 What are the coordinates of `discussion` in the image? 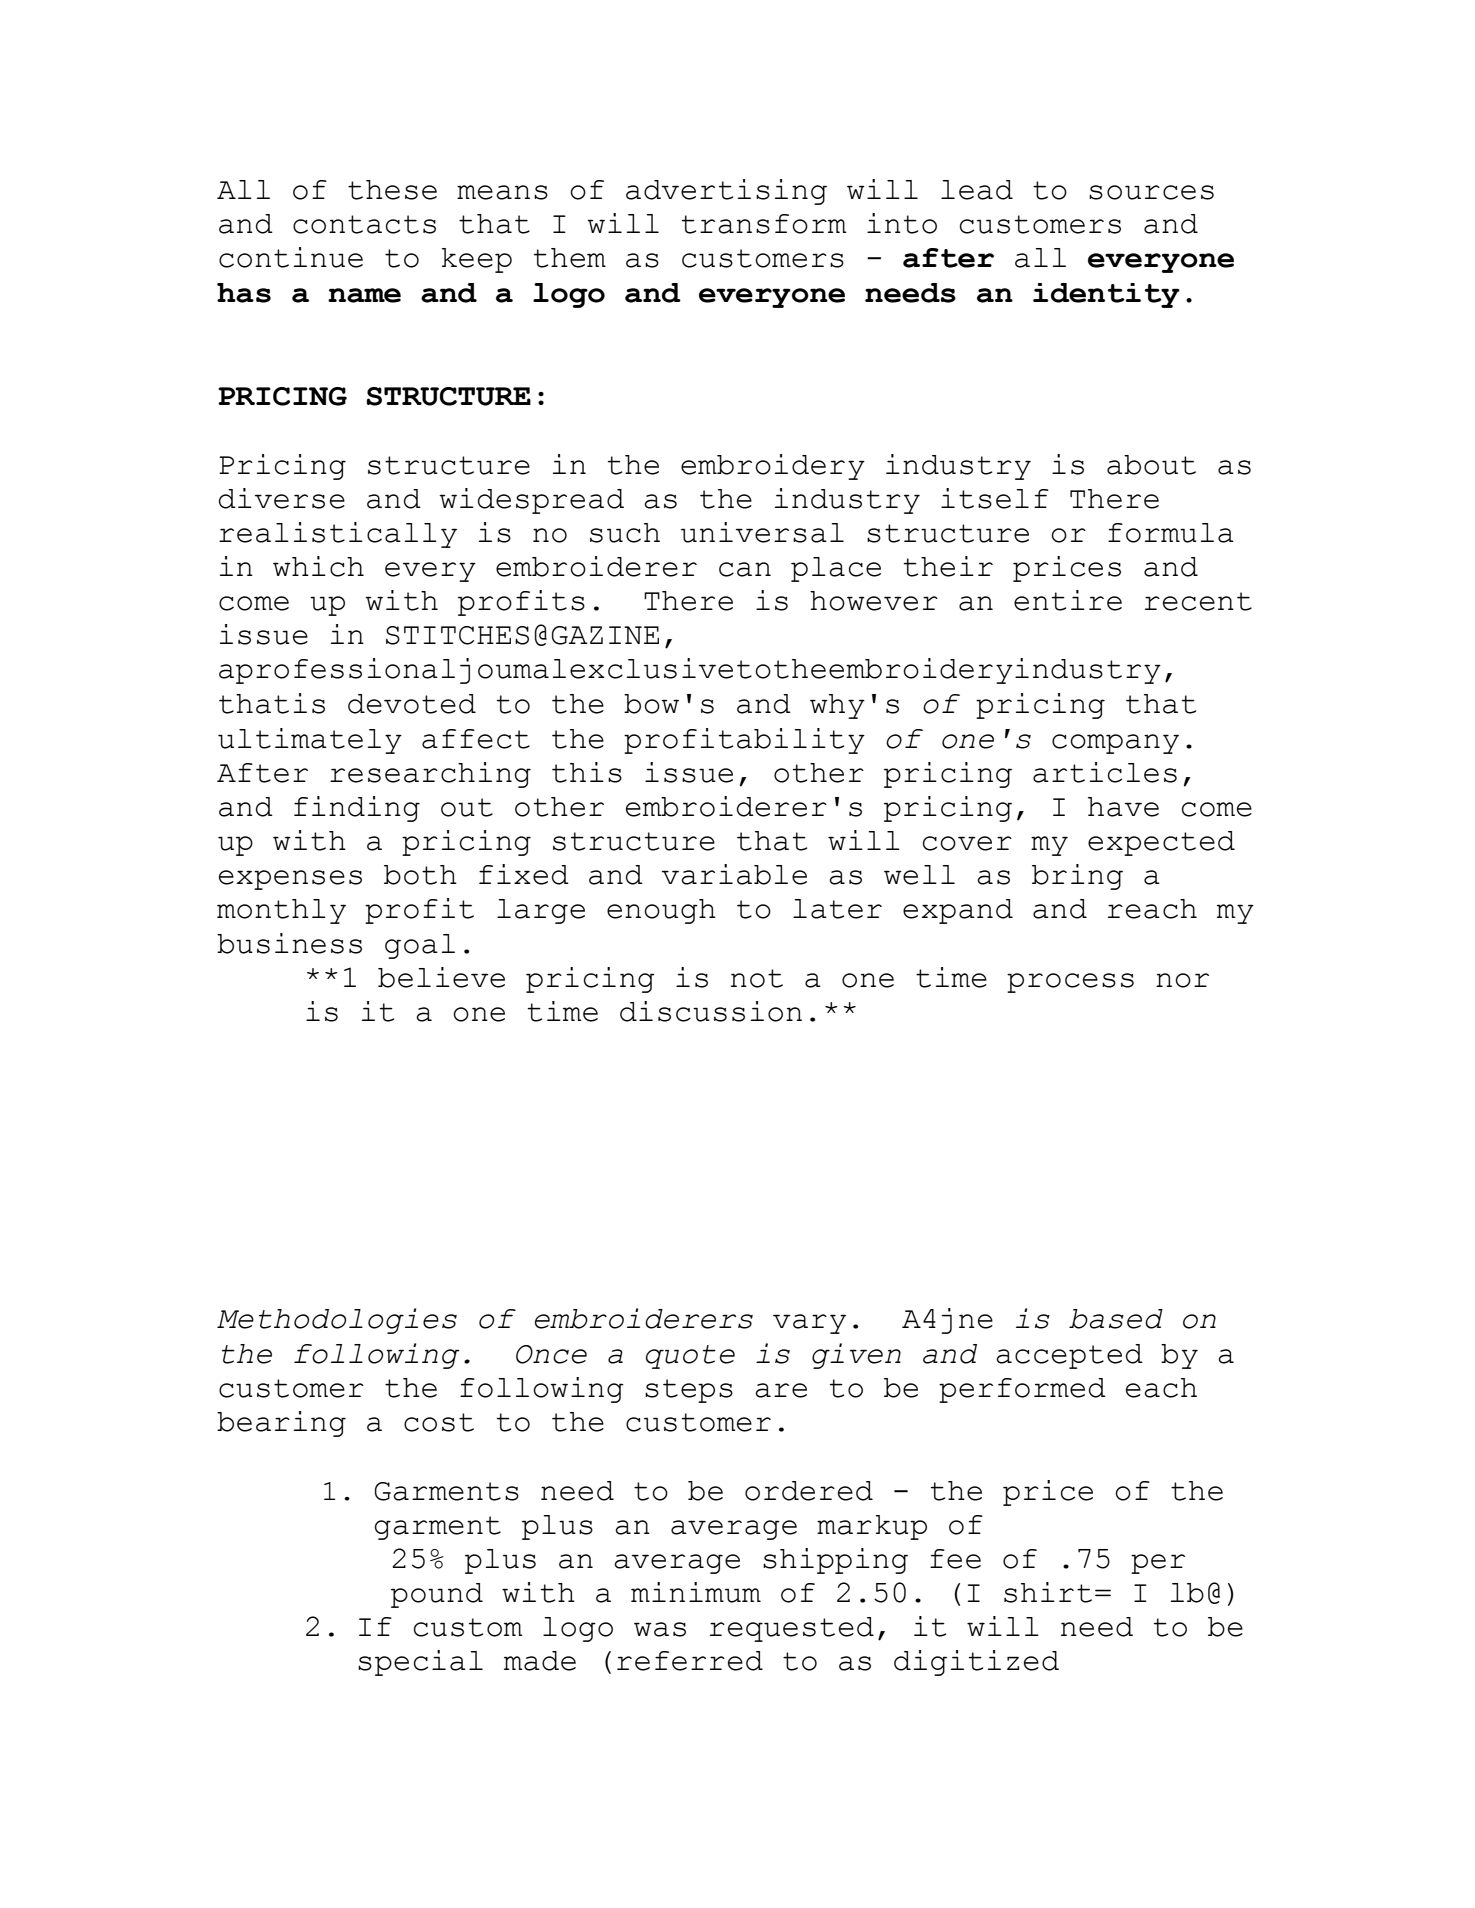 It's located at (711, 1011).
